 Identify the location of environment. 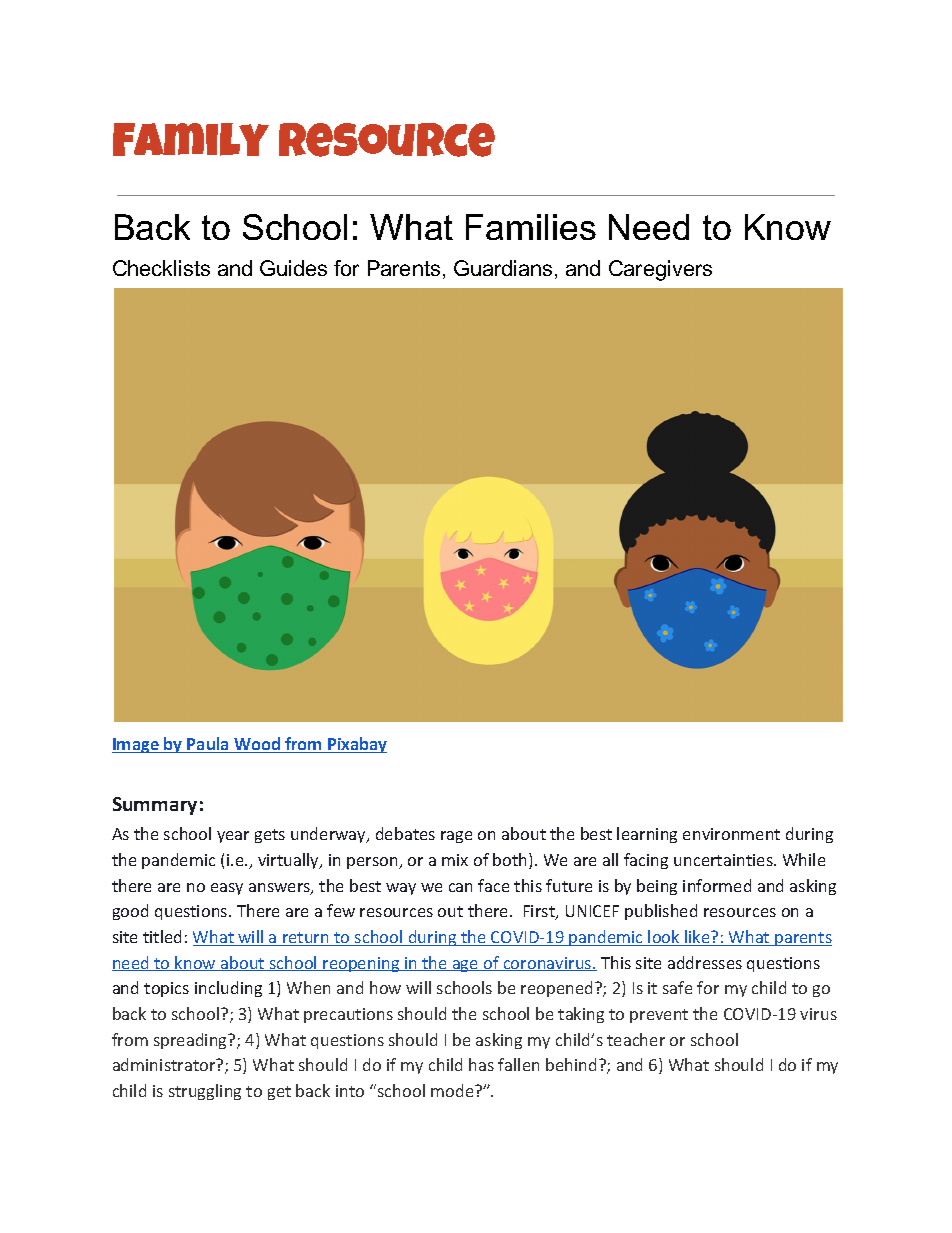
(731, 834).
